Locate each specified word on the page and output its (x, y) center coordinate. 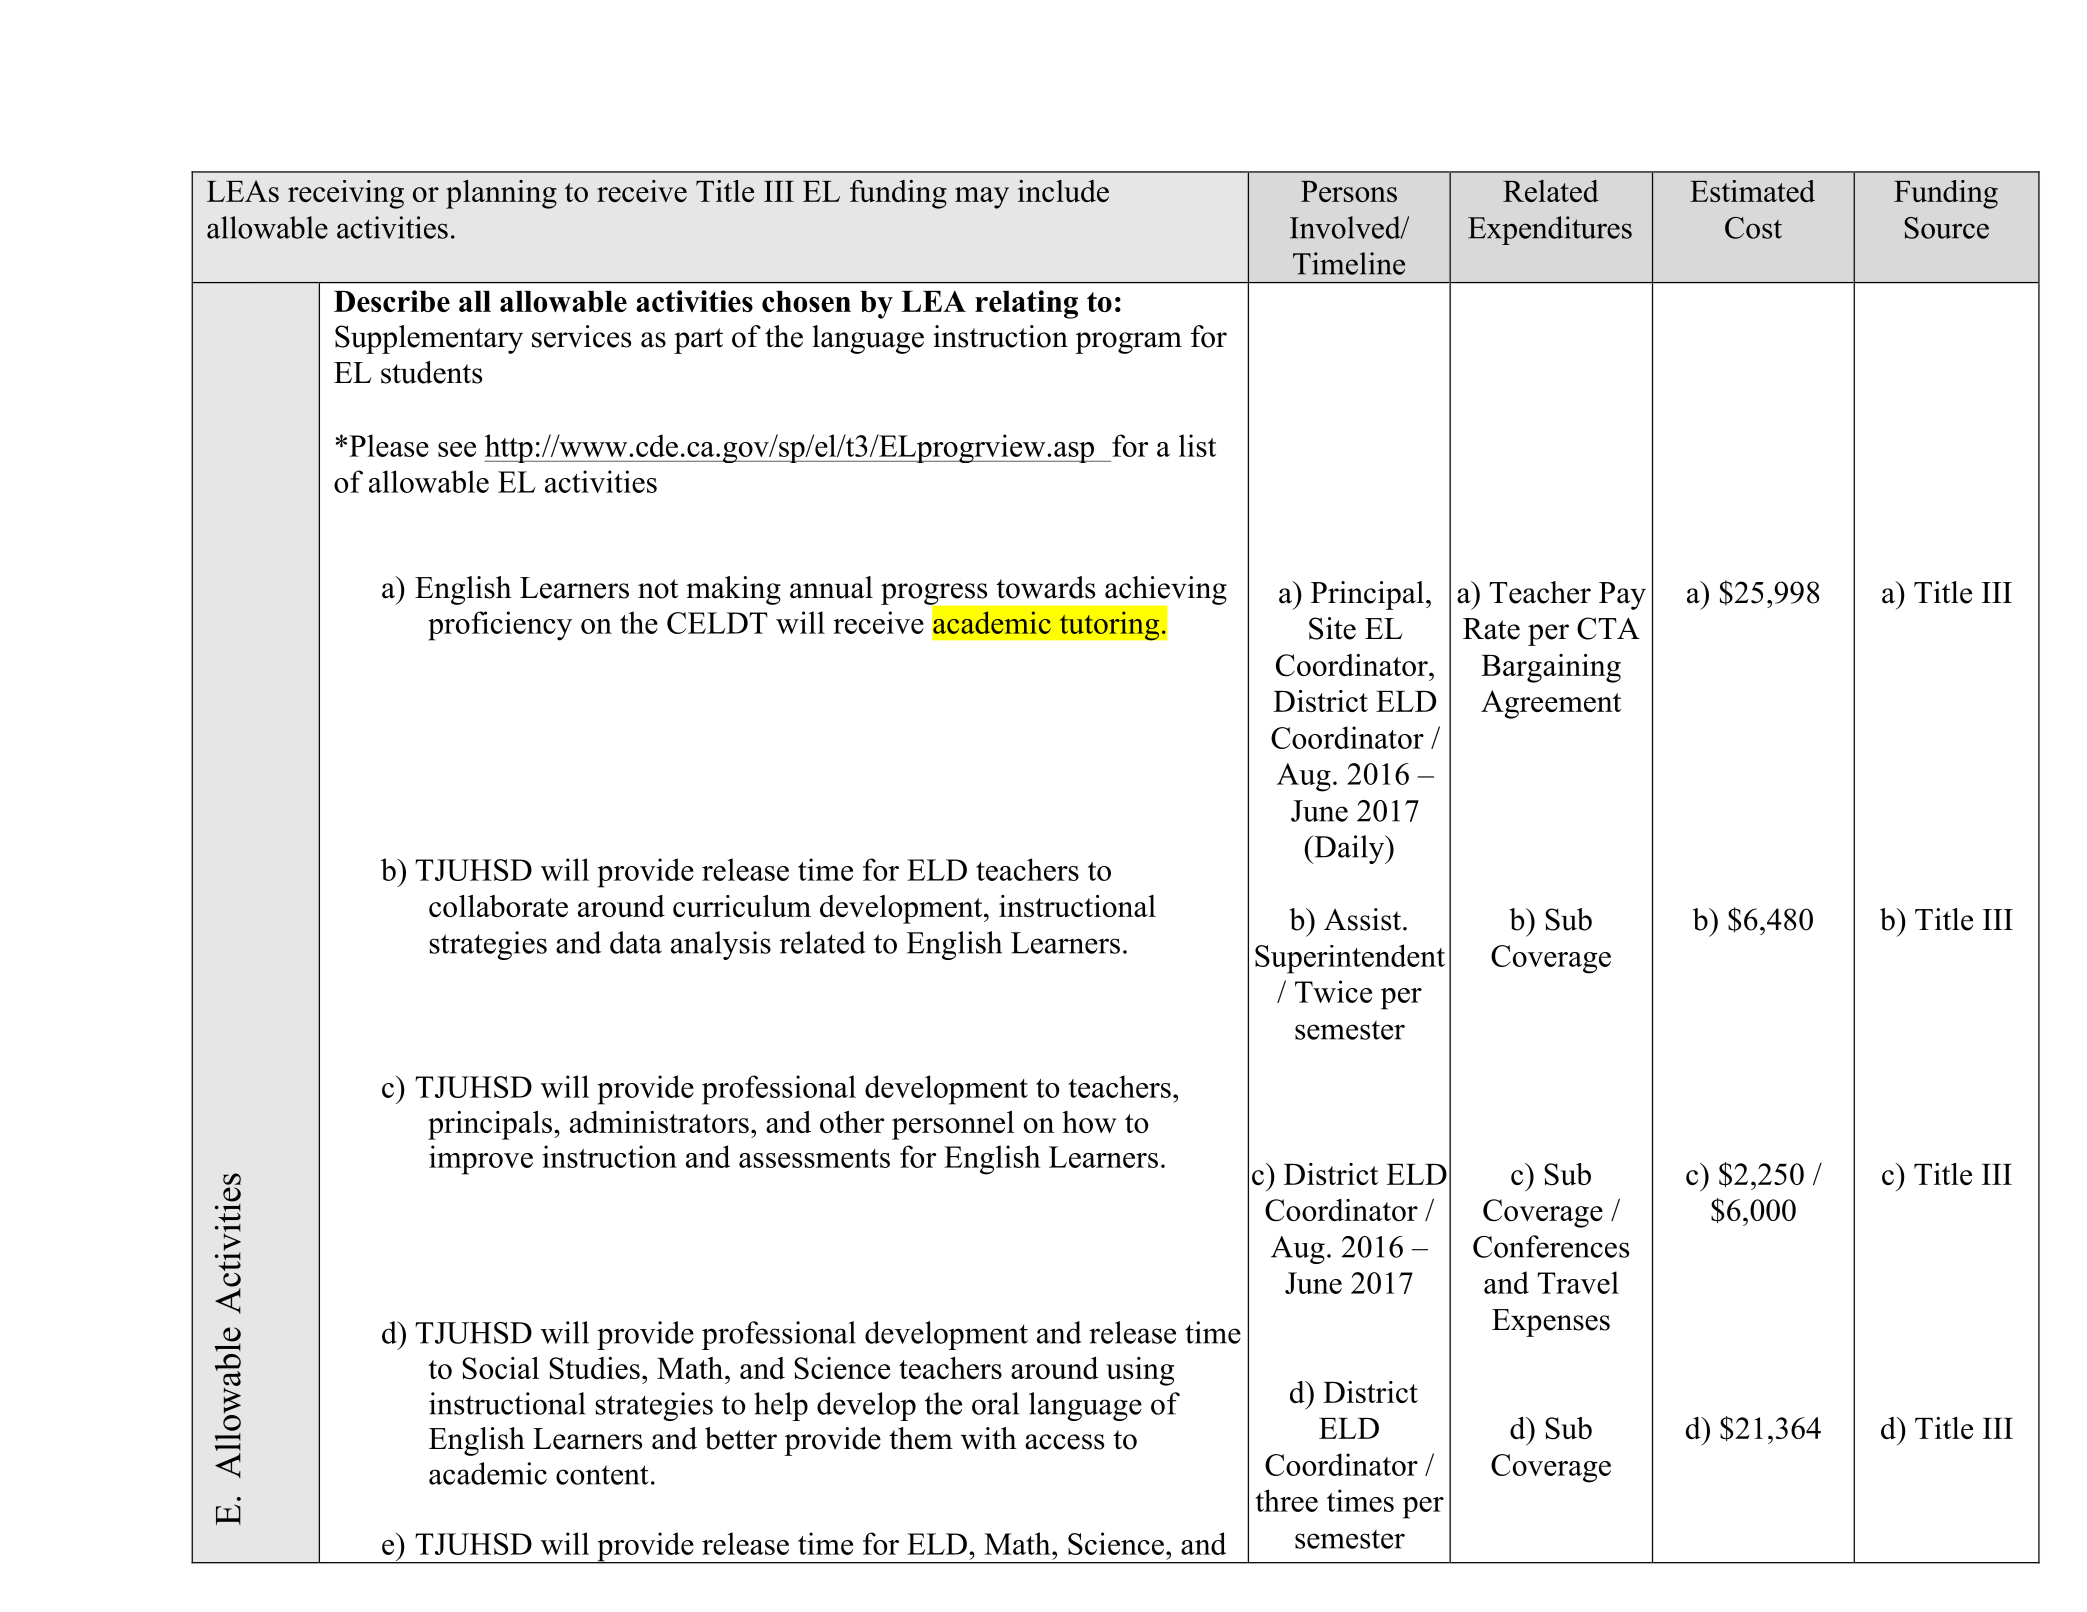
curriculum (742, 906)
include (1063, 191)
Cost (1753, 228)
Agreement (1551, 704)
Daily (1349, 849)
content (602, 1475)
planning (501, 194)
